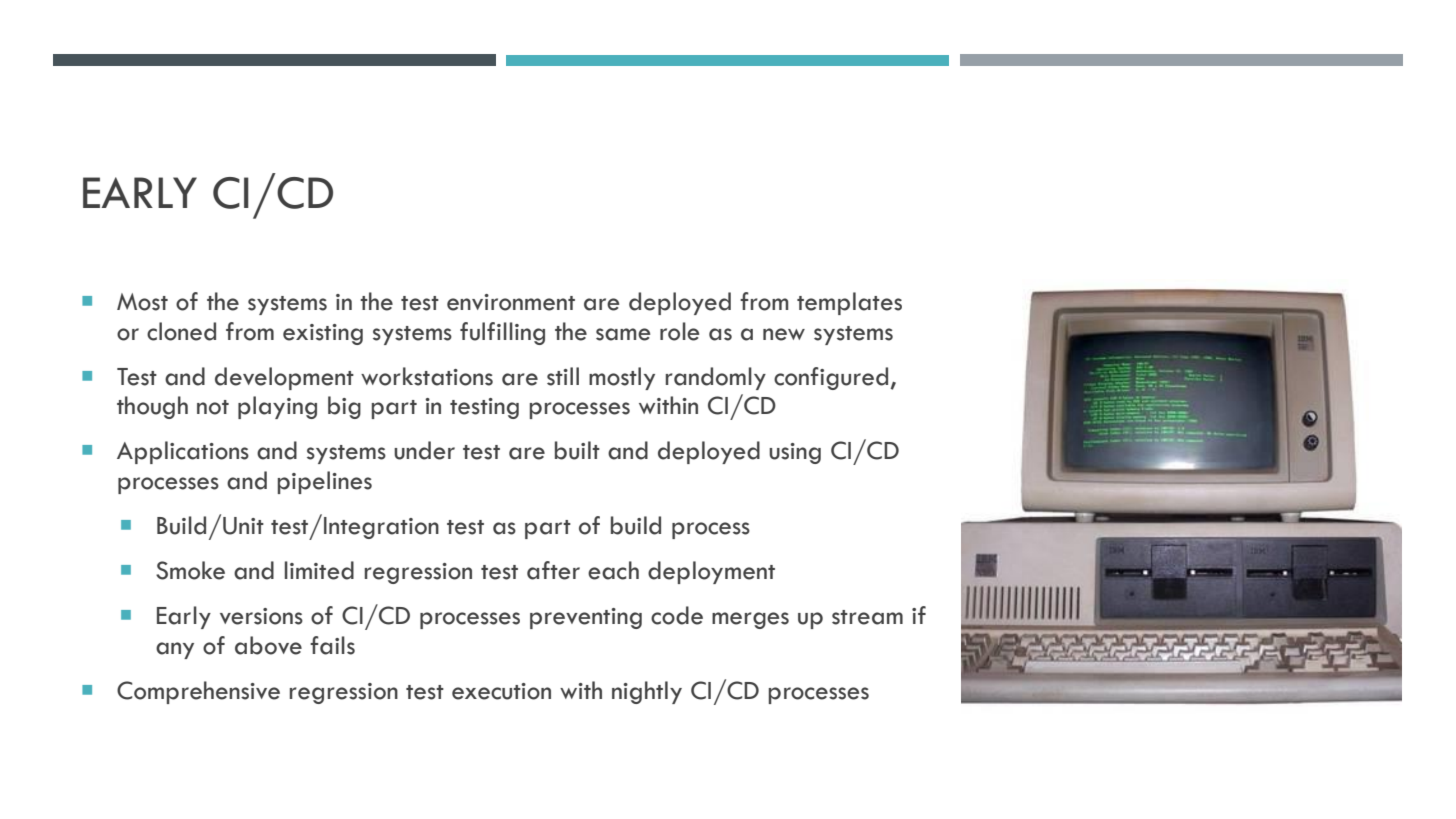 The width and height of the screenshot is (1456, 819). I want to click on environment, so click(511, 302).
